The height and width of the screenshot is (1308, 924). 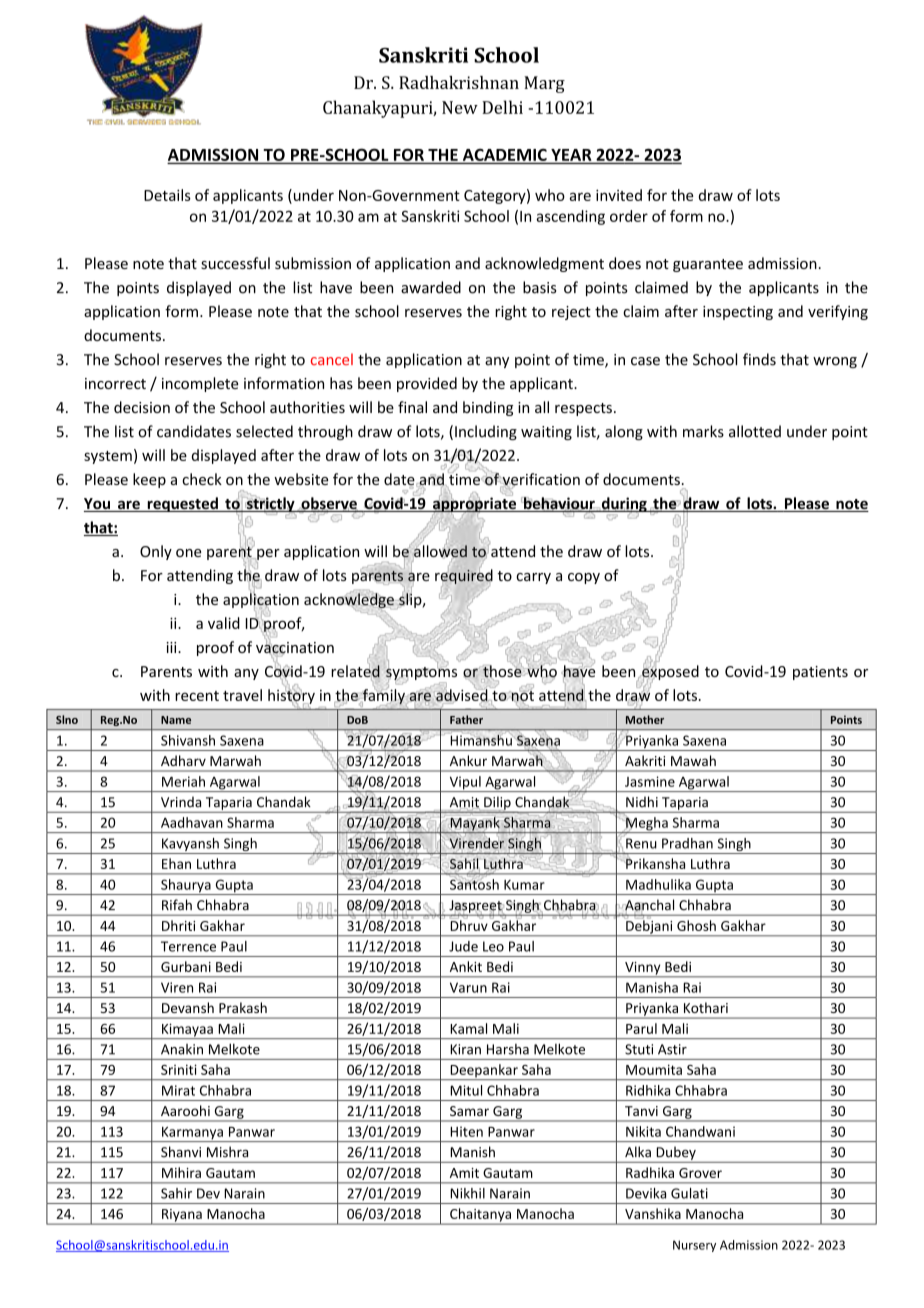 What do you see at coordinates (481, 1216) in the screenshot?
I see `Chaitanya` at bounding box center [481, 1216].
